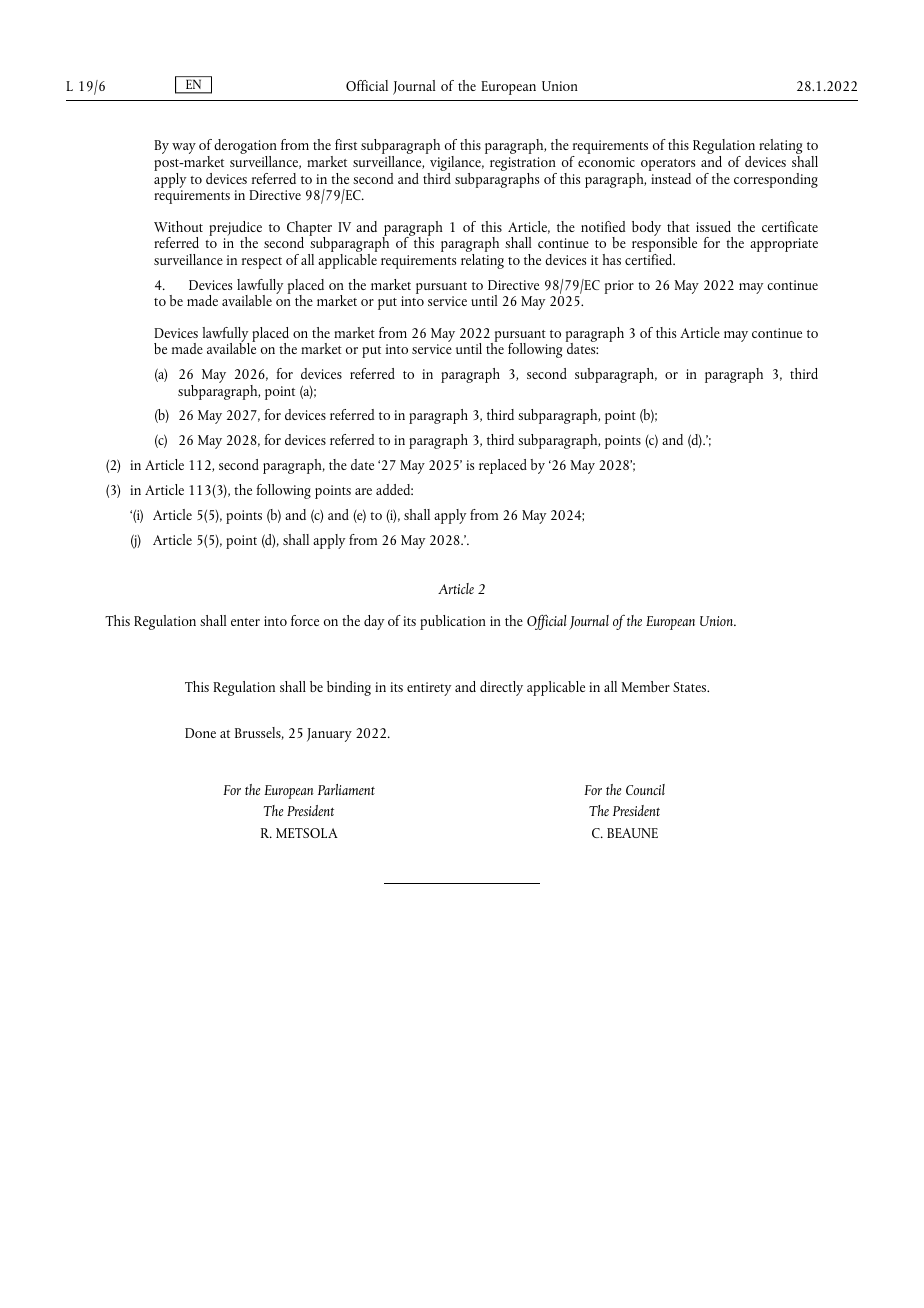 The height and width of the screenshot is (1308, 924). Describe the element at coordinates (619, 287) in the screenshot. I see `prior` at that location.
